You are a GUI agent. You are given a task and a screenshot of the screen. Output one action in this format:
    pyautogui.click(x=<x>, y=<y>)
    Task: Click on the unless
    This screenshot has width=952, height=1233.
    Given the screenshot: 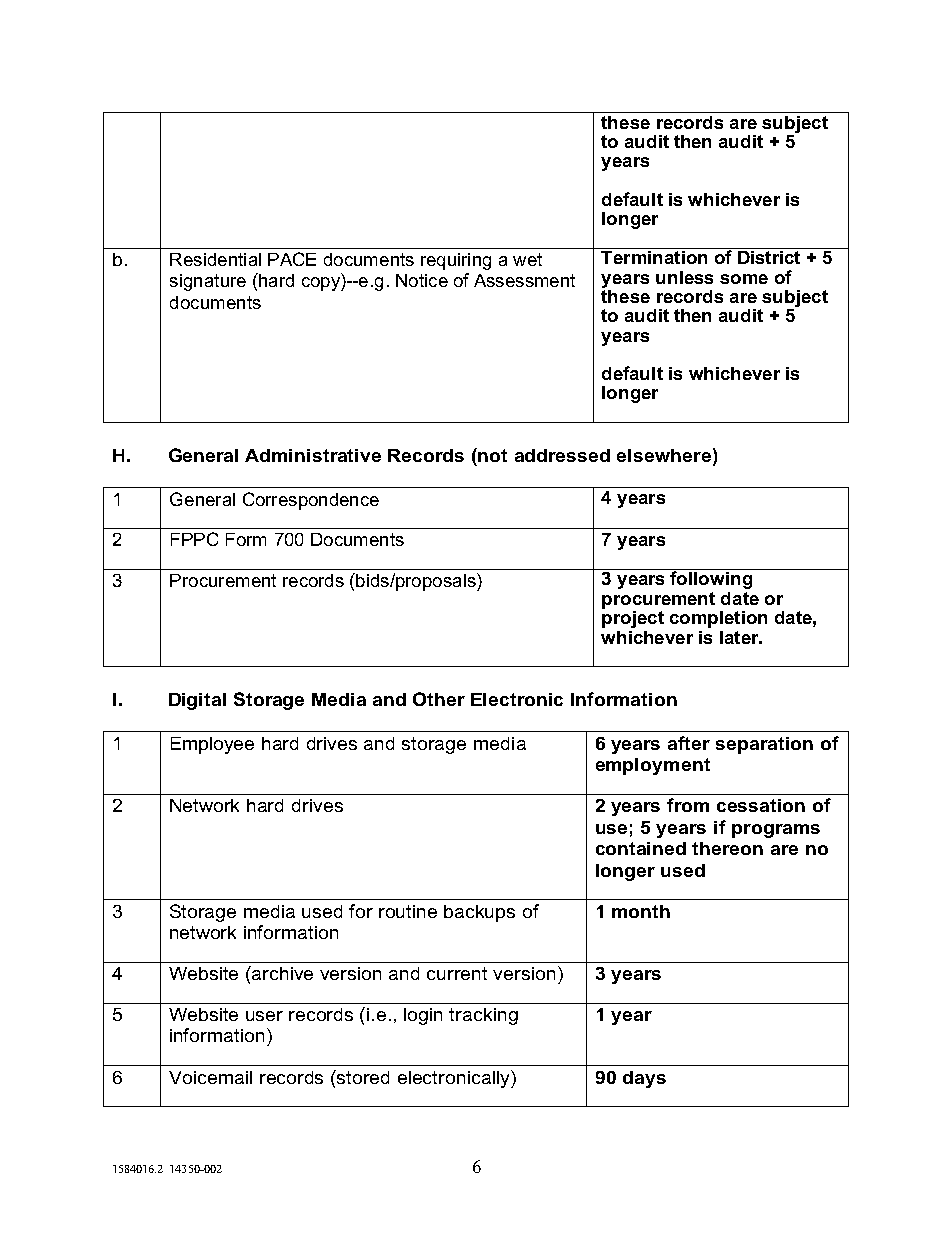 What is the action you would take?
    pyautogui.click(x=684, y=277)
